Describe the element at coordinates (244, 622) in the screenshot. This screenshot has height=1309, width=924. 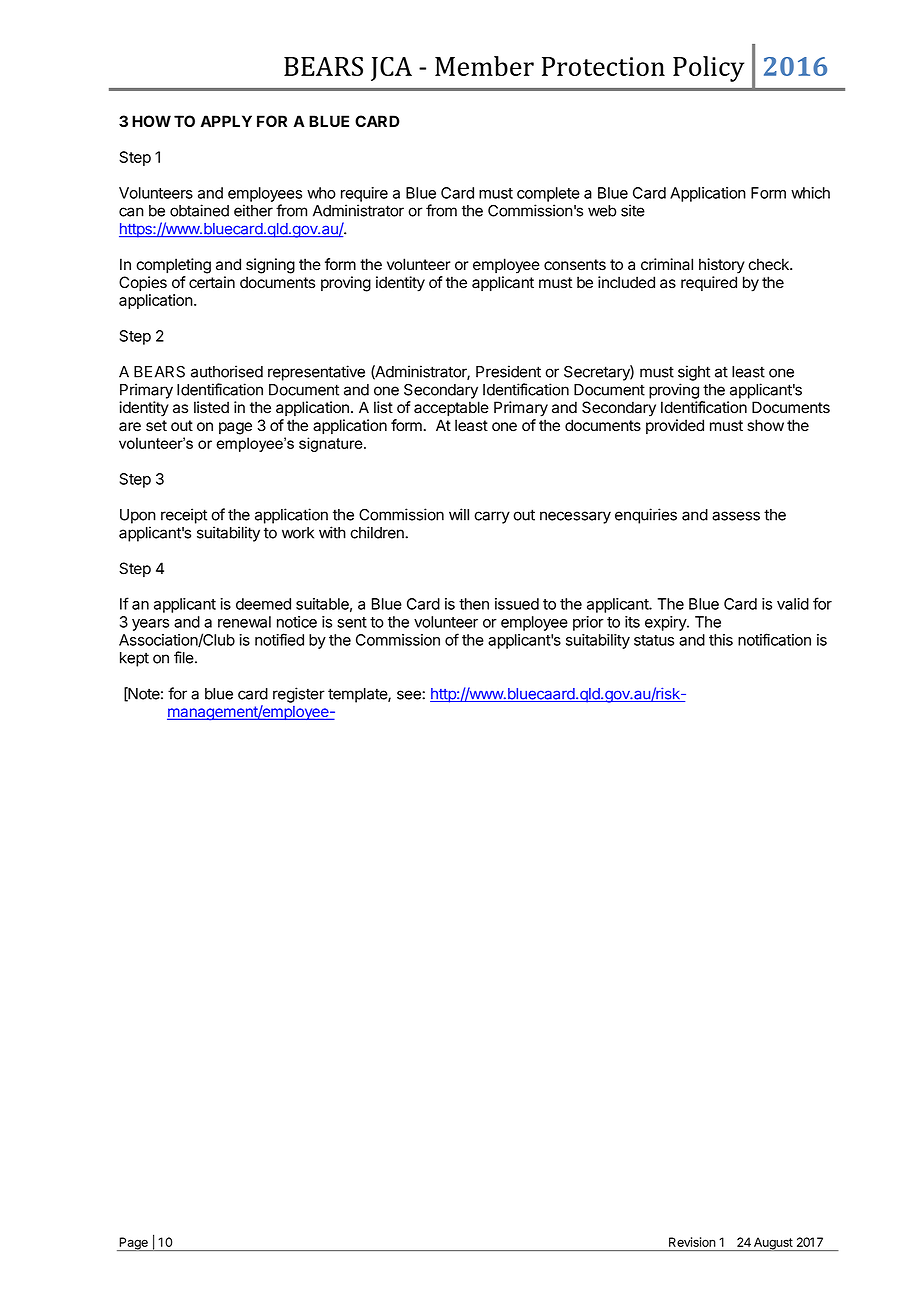
I see `renewal` at that location.
